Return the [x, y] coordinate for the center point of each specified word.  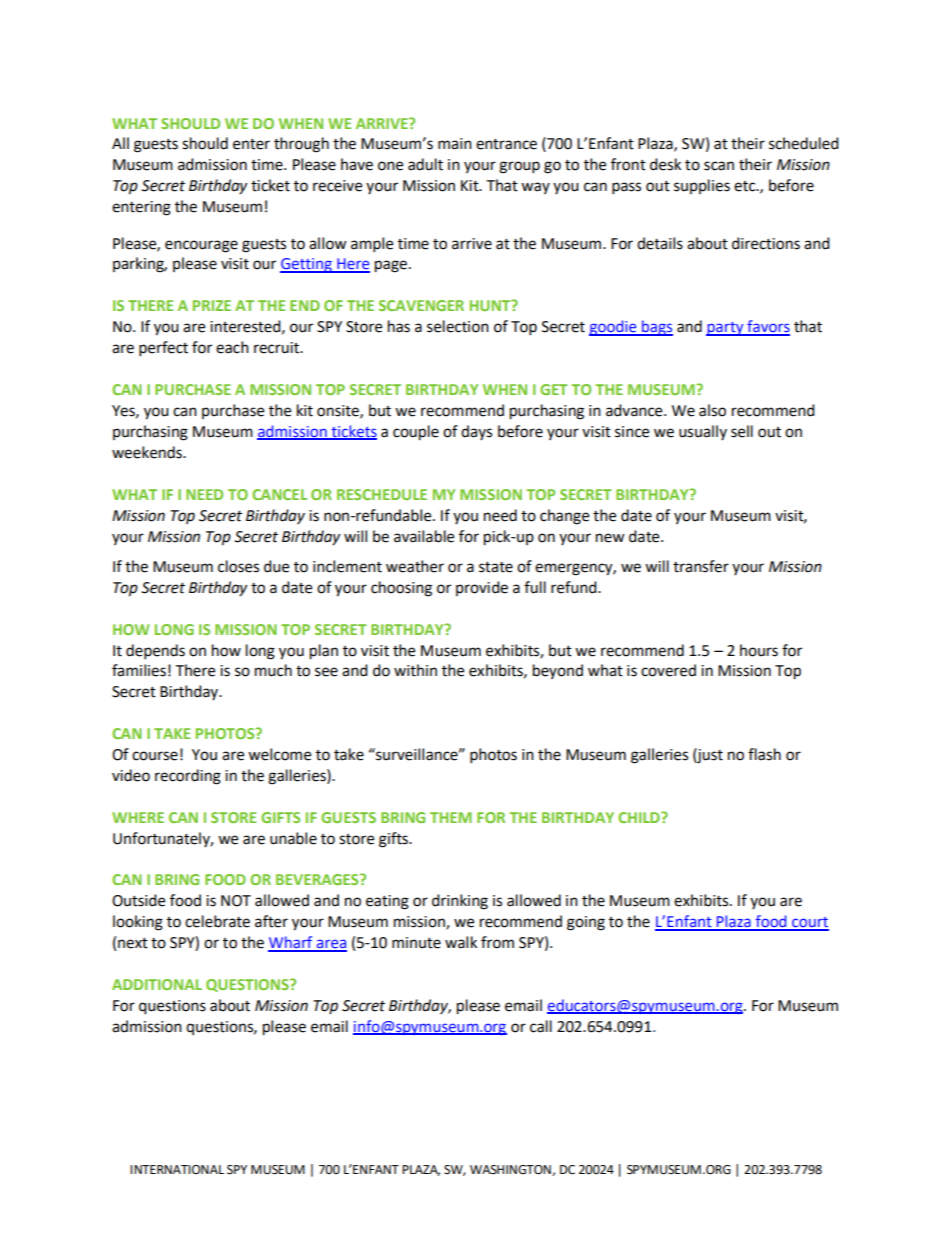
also [712, 410]
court [809, 923]
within [415, 670]
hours [759, 650]
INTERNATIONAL [177, 1170]
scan [719, 166]
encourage [201, 246]
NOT [236, 901]
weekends [148, 452]
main [455, 144]
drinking [460, 902]
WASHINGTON [511, 1170]
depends [155, 652]
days [476, 432]
